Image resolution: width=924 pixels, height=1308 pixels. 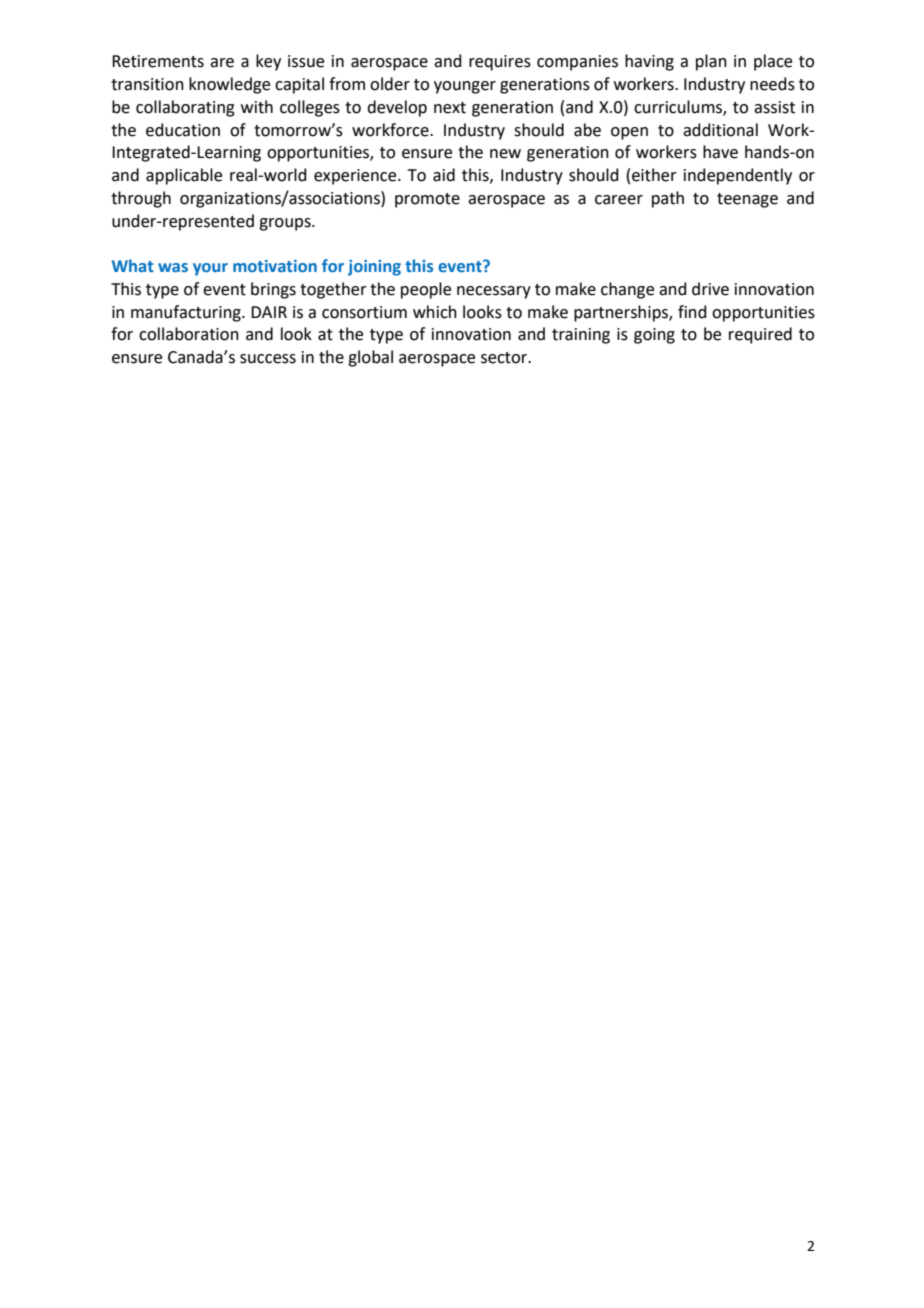 I want to click on going, so click(x=654, y=336).
